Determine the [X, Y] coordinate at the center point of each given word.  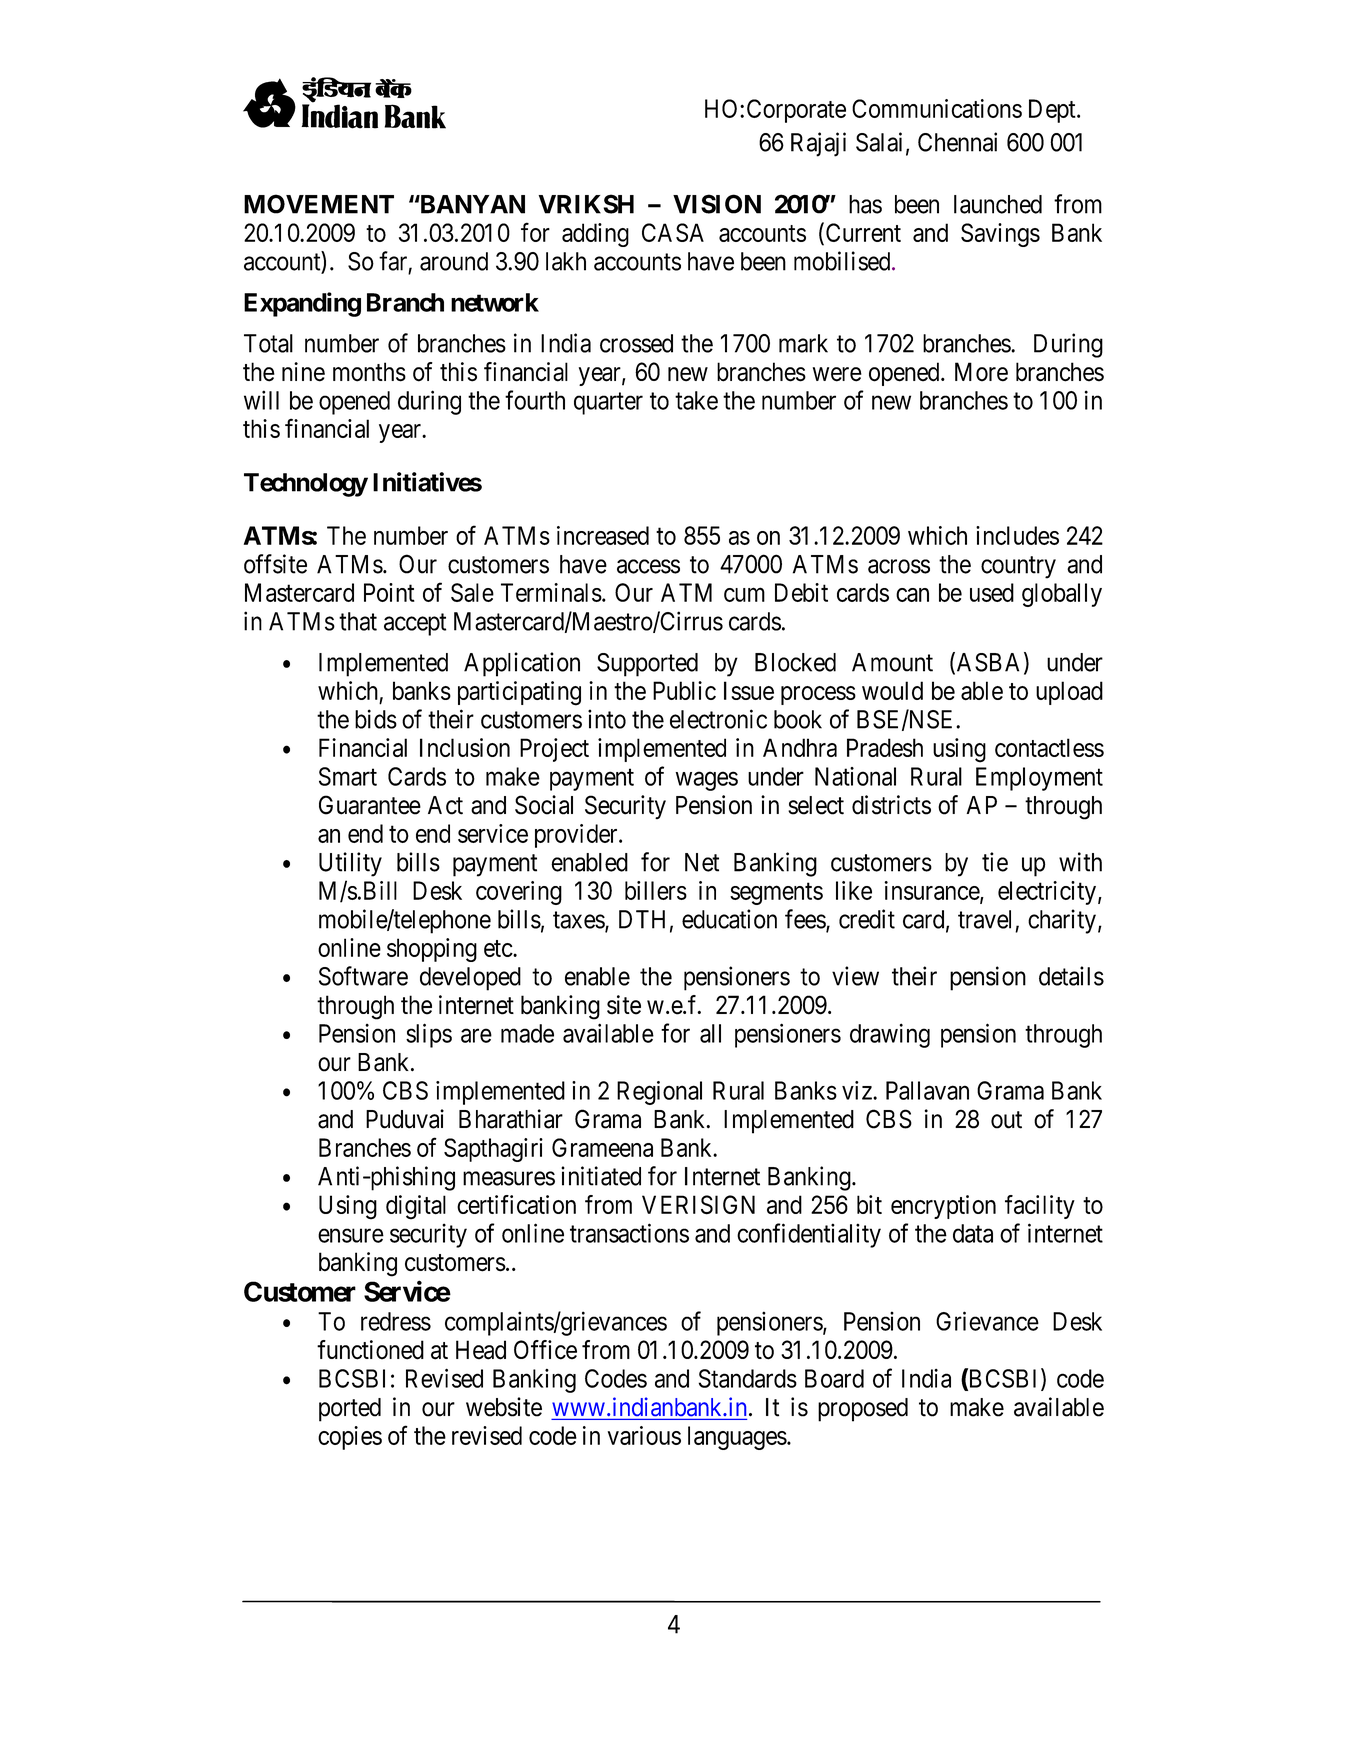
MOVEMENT [319, 204]
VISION [717, 204]
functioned [370, 1350]
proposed [863, 1410]
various [644, 1435]
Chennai [957, 142]
